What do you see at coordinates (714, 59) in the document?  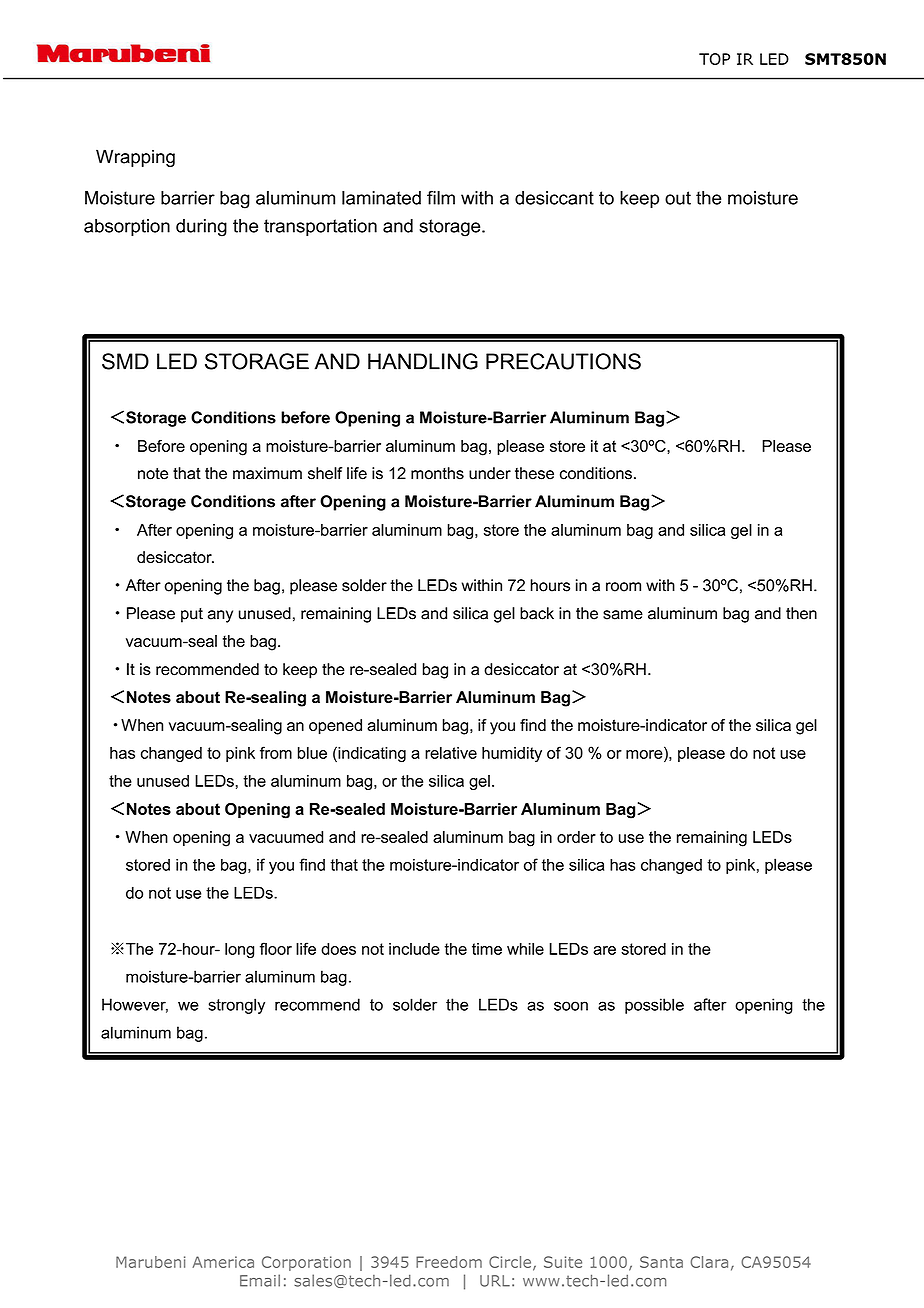 I see `TOP` at bounding box center [714, 59].
